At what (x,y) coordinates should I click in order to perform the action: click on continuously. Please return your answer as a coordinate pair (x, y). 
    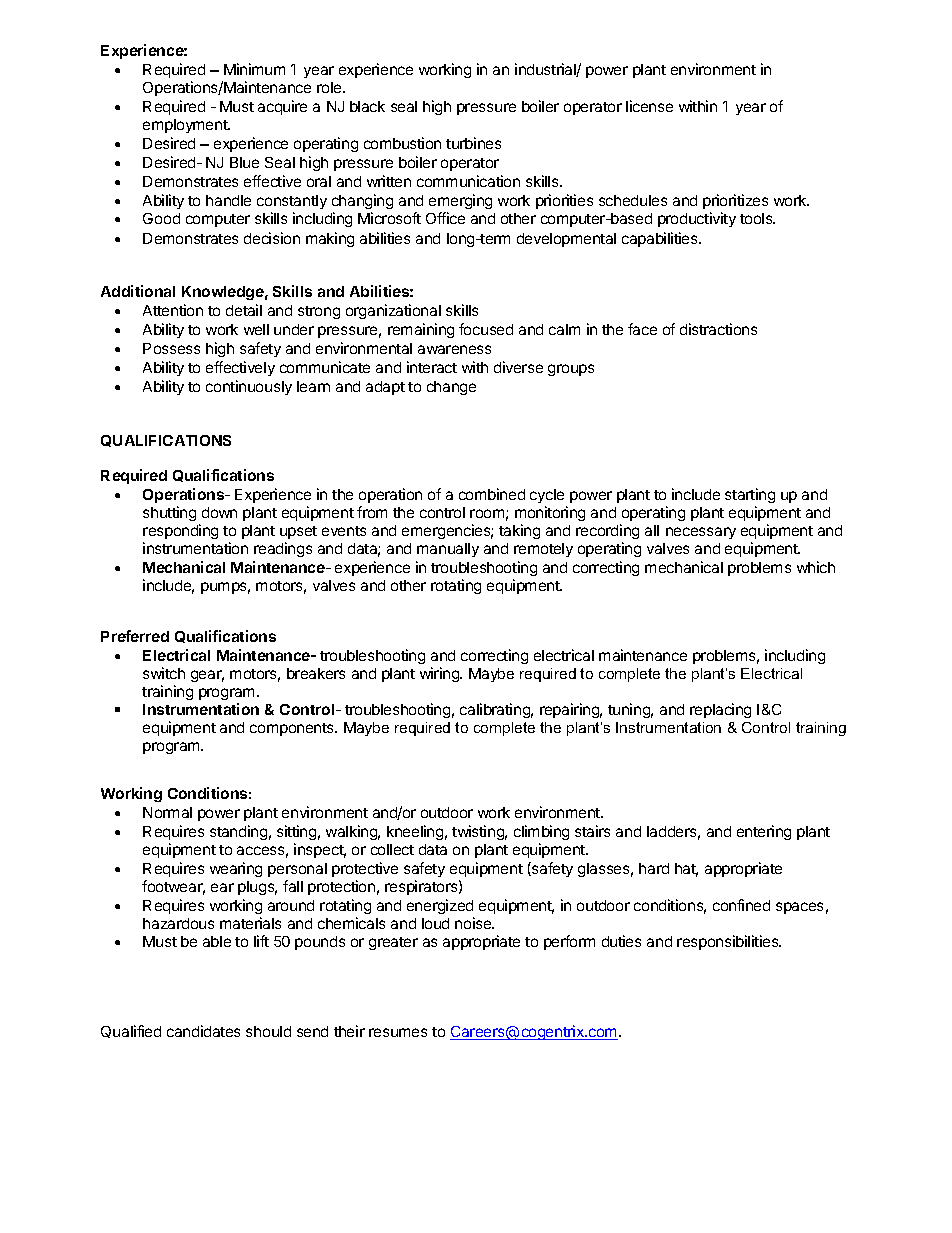
    Looking at the image, I should click on (249, 387).
